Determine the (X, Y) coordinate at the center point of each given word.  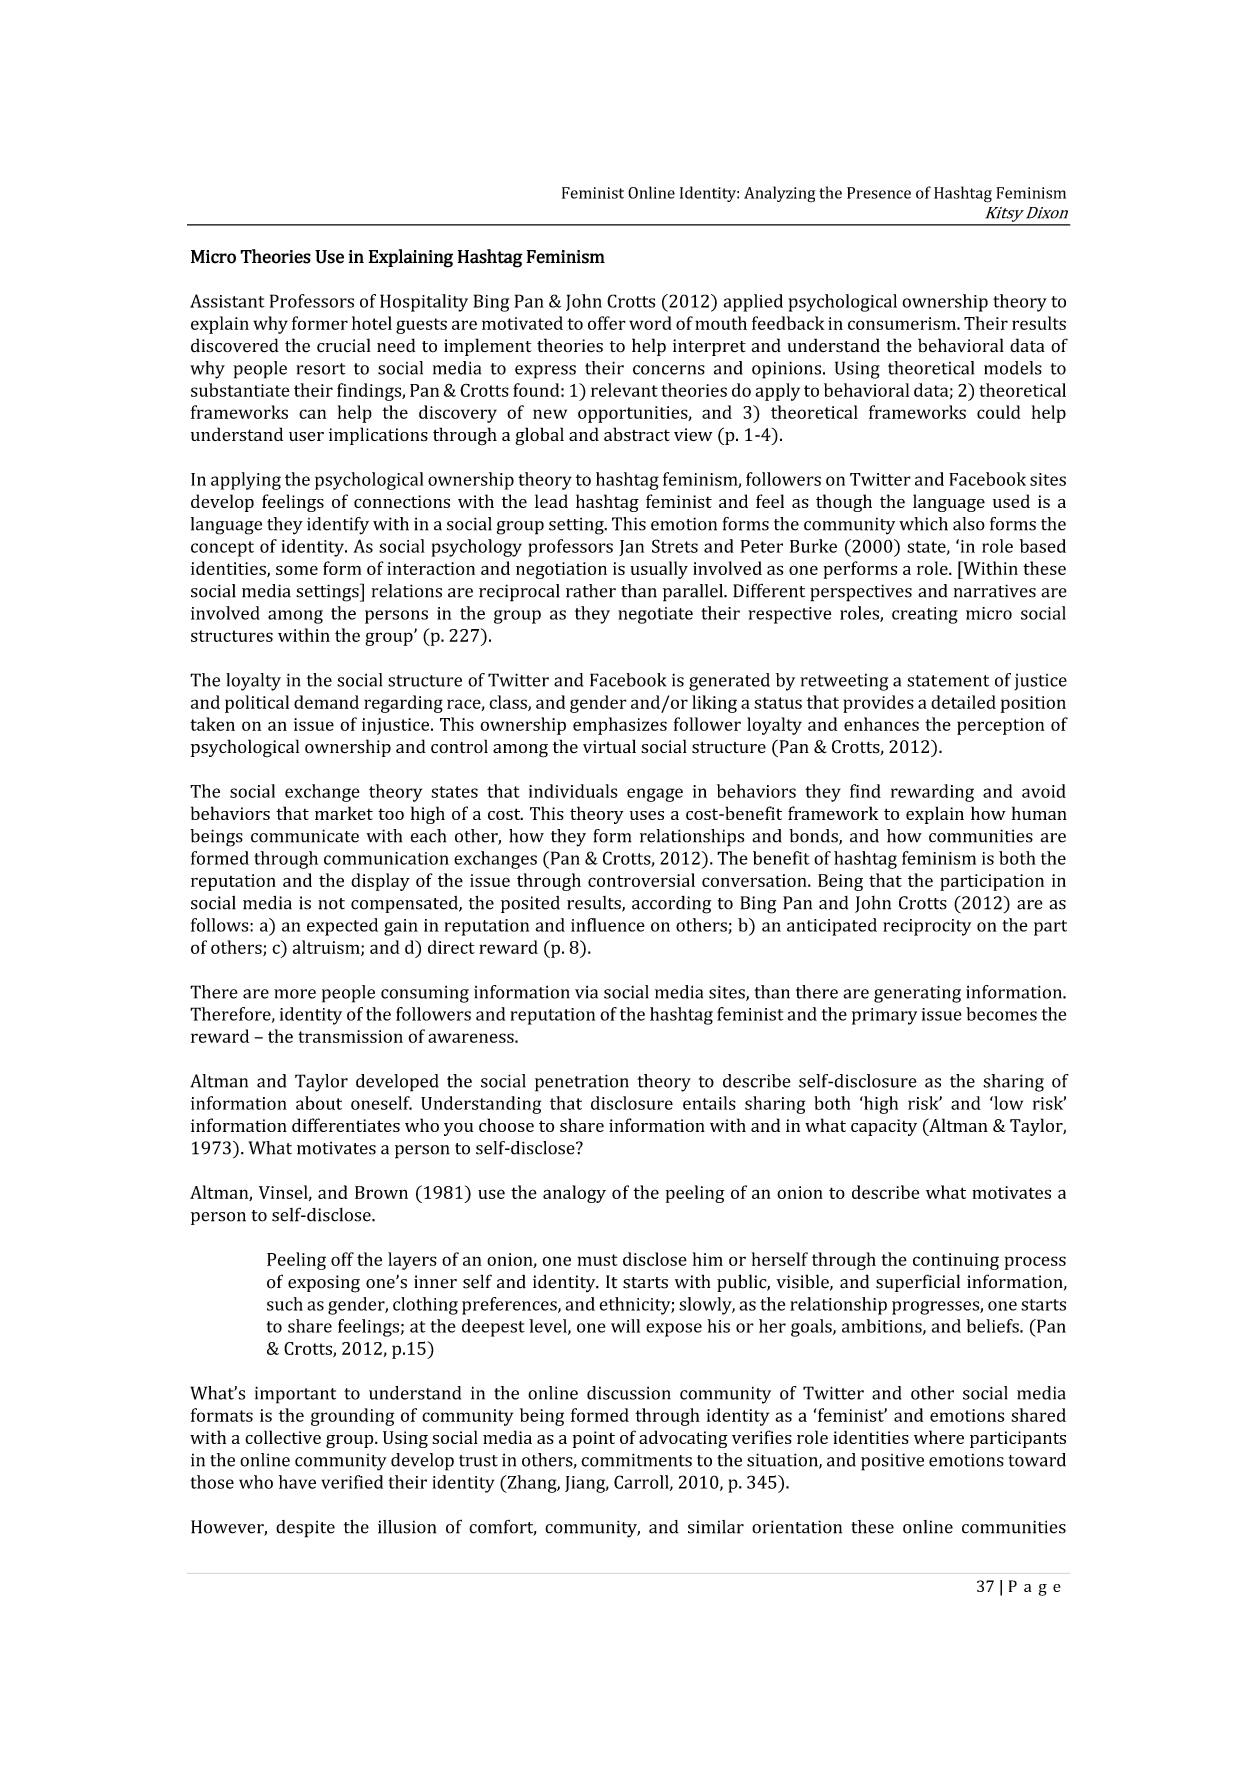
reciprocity (927, 927)
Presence (879, 193)
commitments (636, 1460)
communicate (305, 836)
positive (892, 1462)
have (297, 1482)
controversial (641, 880)
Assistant (227, 301)
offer (607, 323)
